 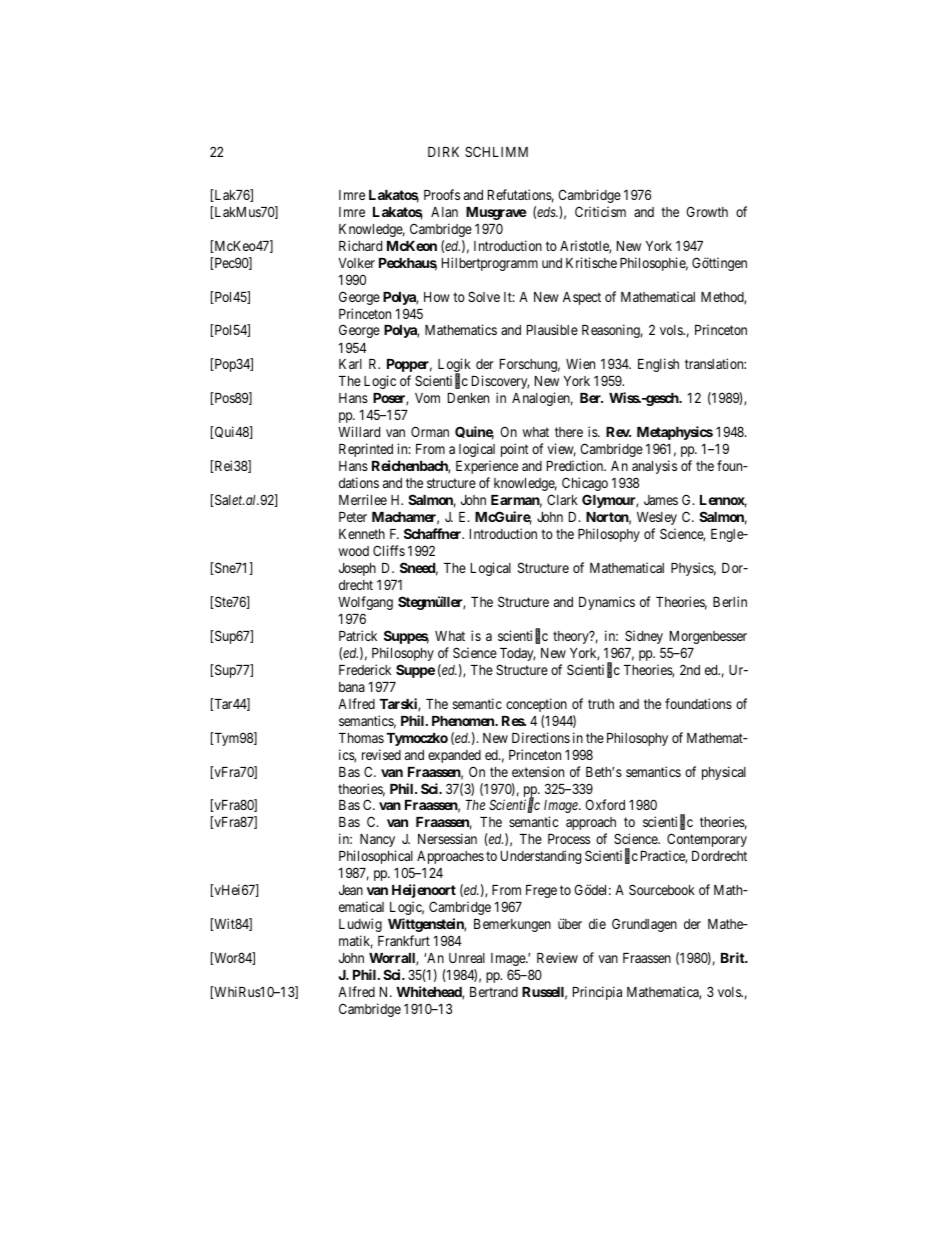 I want to click on Musgrave, so click(x=496, y=213).
